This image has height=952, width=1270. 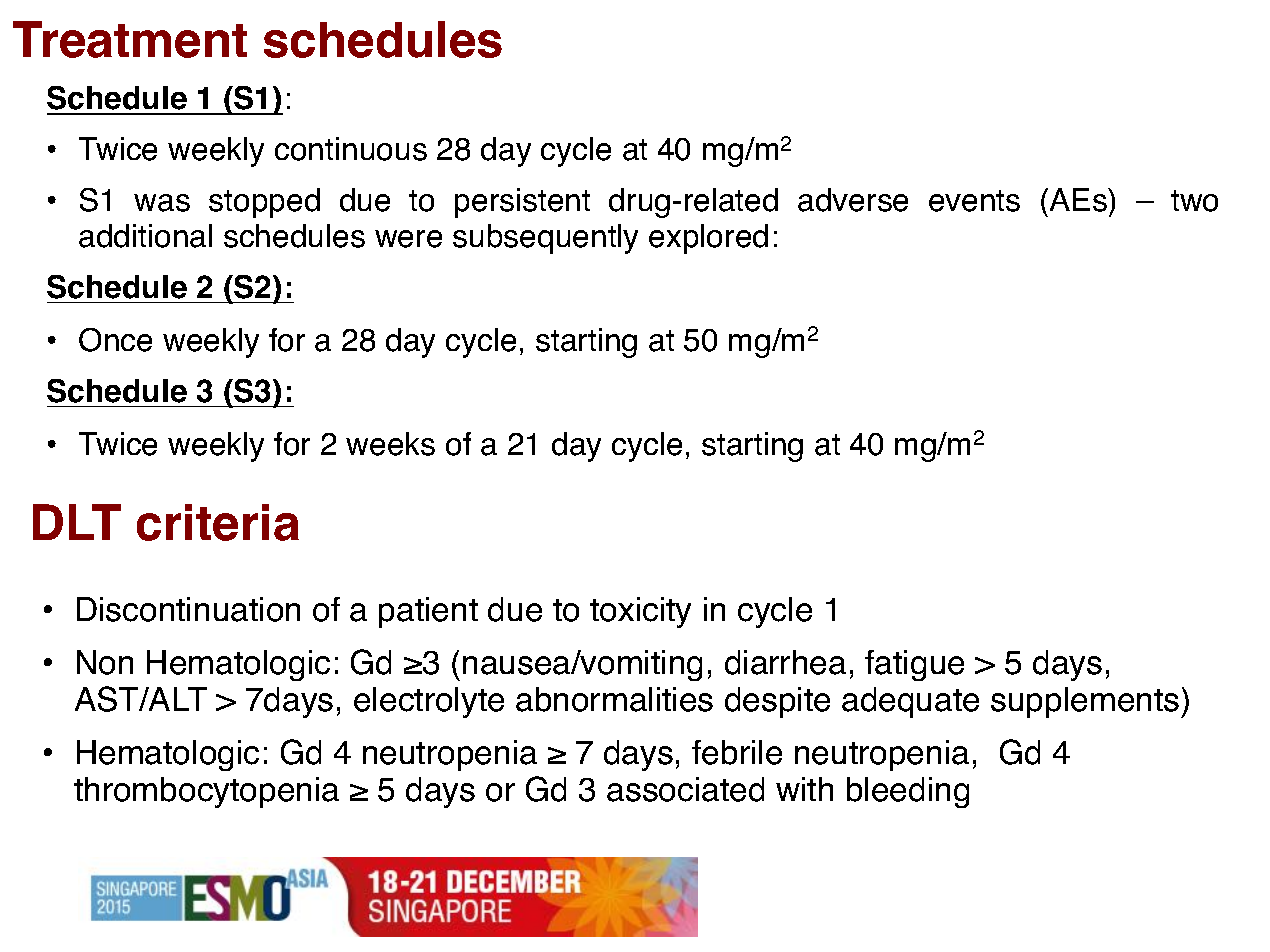 I want to click on criteria, so click(x=218, y=522).
